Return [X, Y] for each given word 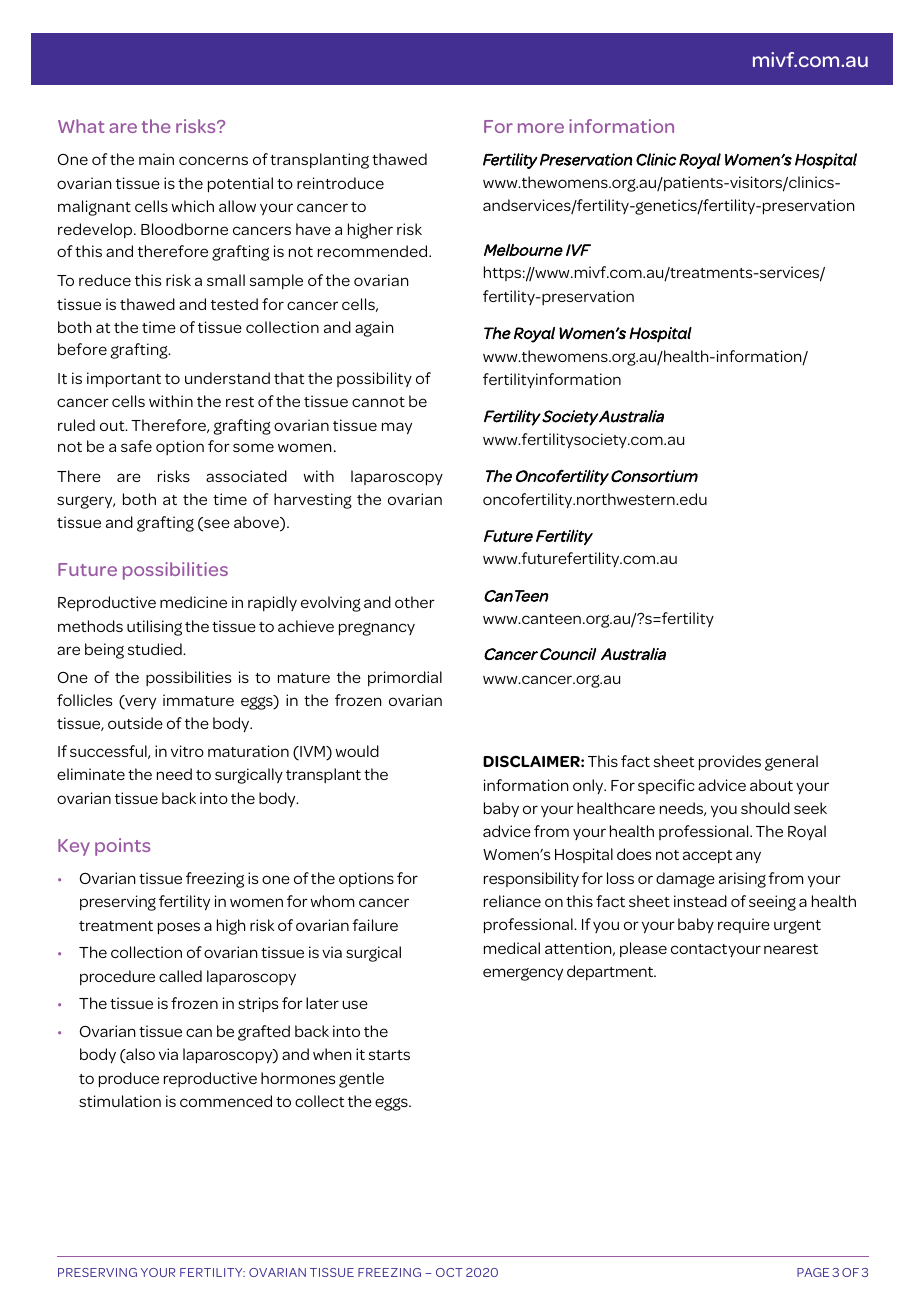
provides [730, 763]
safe [136, 446]
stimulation [120, 1101]
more [541, 128]
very [139, 703]
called [180, 976]
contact [699, 949]
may [397, 428]
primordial [405, 679]
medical [512, 948]
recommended [374, 251]
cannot [378, 402]
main [156, 159]
